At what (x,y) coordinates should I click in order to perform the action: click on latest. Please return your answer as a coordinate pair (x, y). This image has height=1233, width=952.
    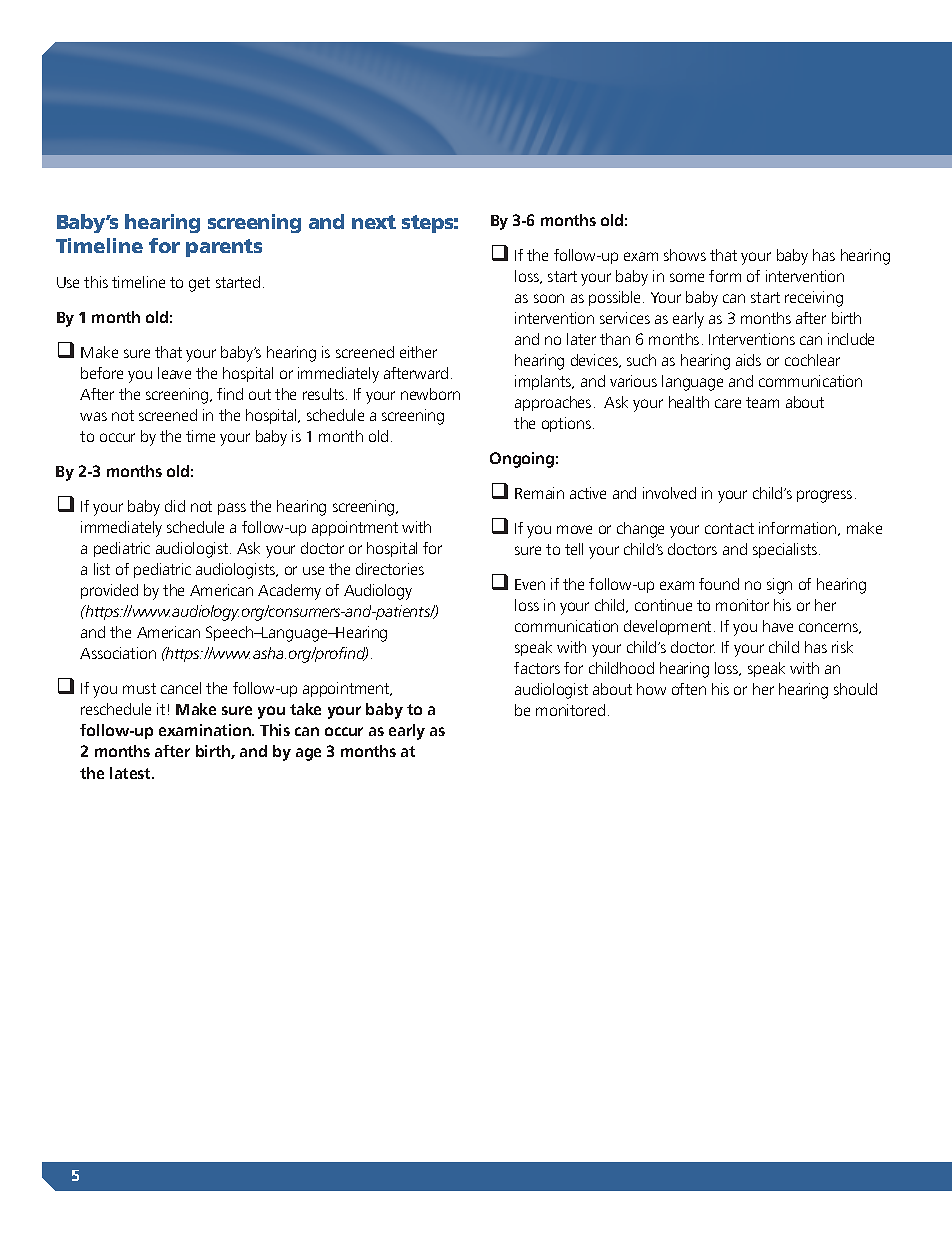
    Looking at the image, I should click on (132, 773).
